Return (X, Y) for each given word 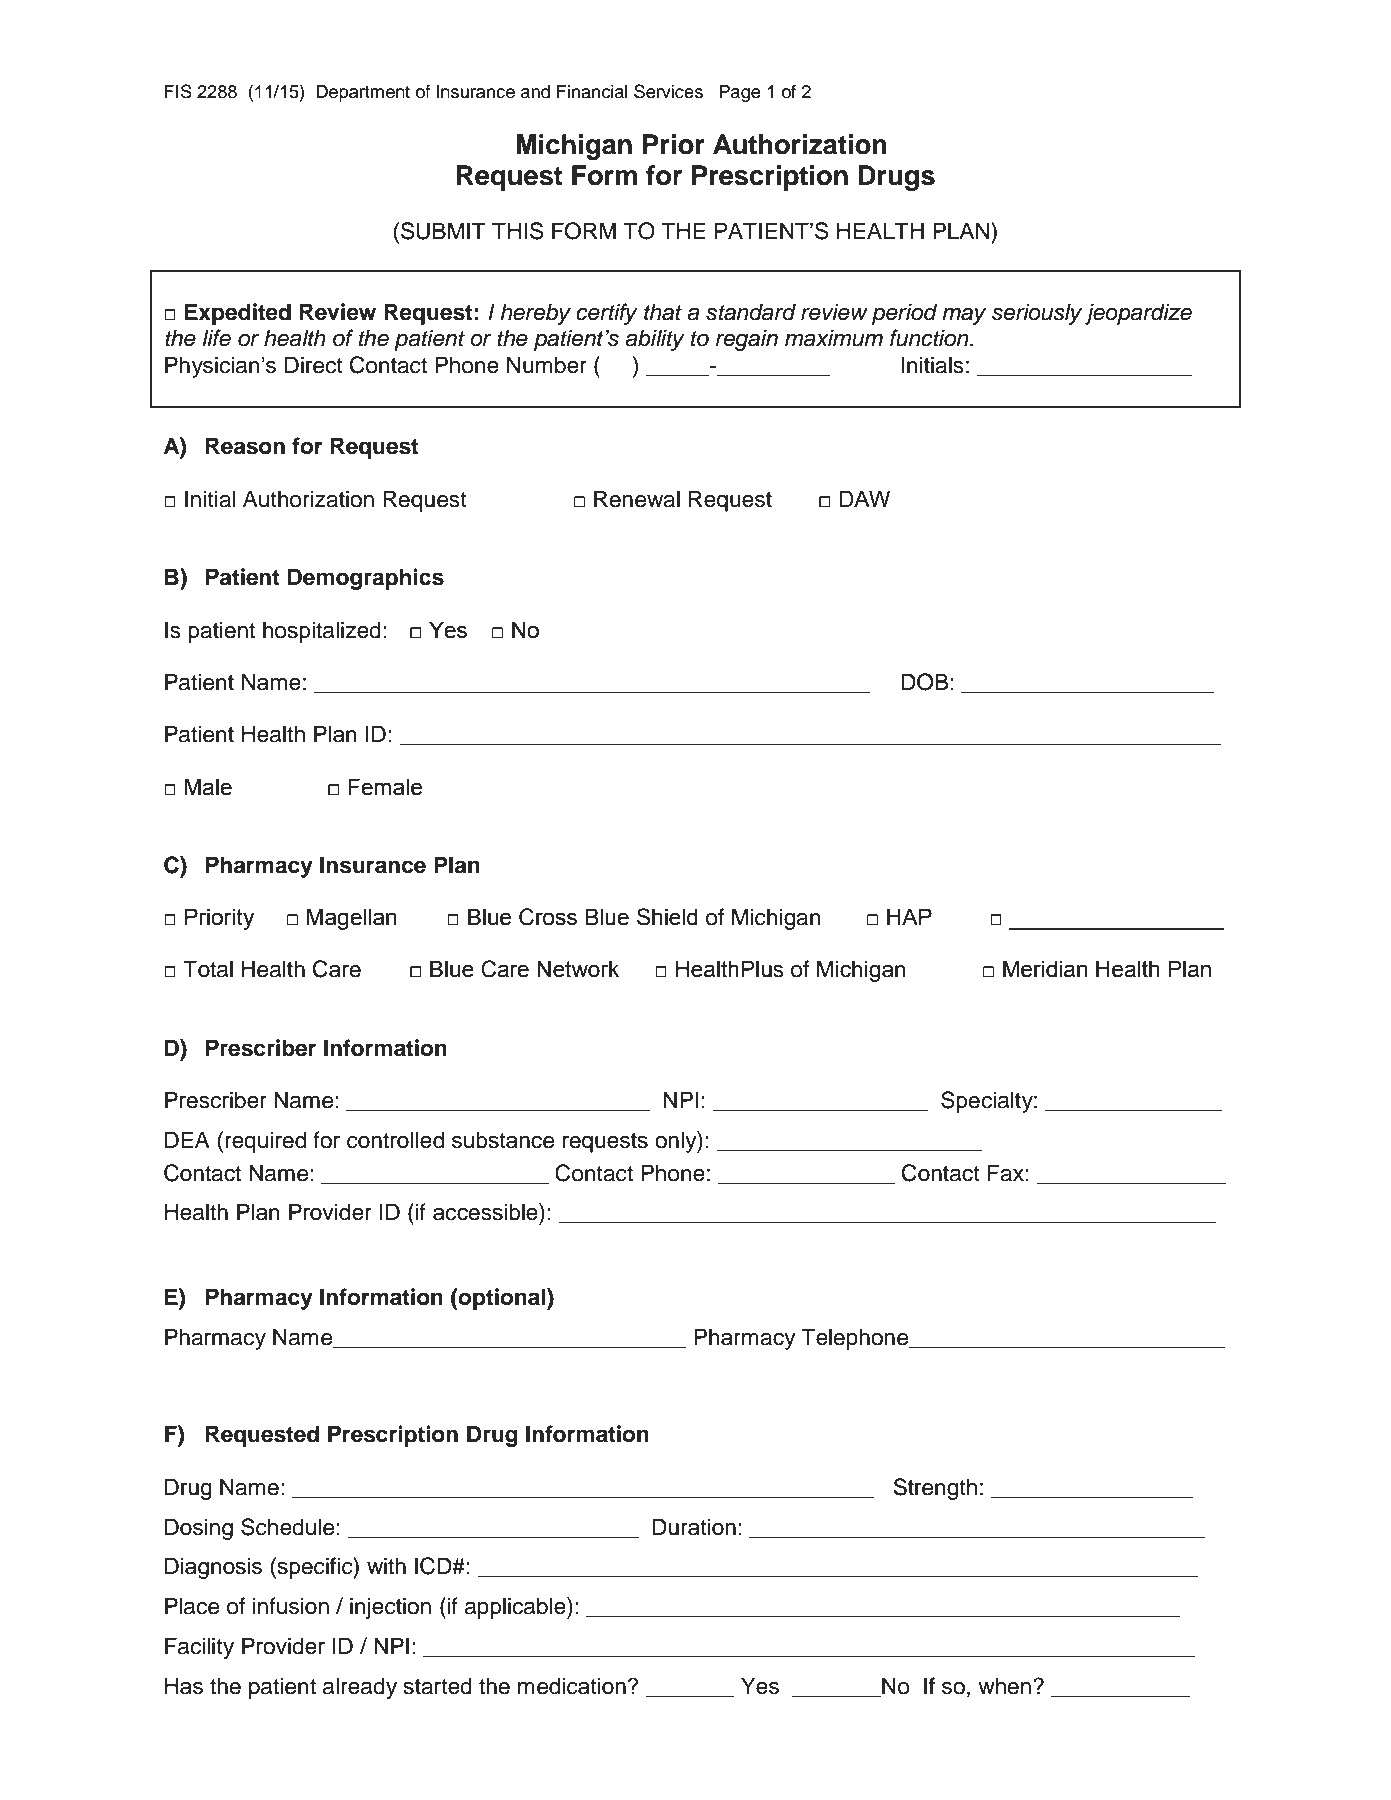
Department (363, 93)
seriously (1037, 314)
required (265, 1142)
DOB (925, 682)
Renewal (637, 499)
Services (668, 91)
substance (503, 1140)
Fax (1006, 1173)
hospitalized (322, 632)
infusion (291, 1606)
